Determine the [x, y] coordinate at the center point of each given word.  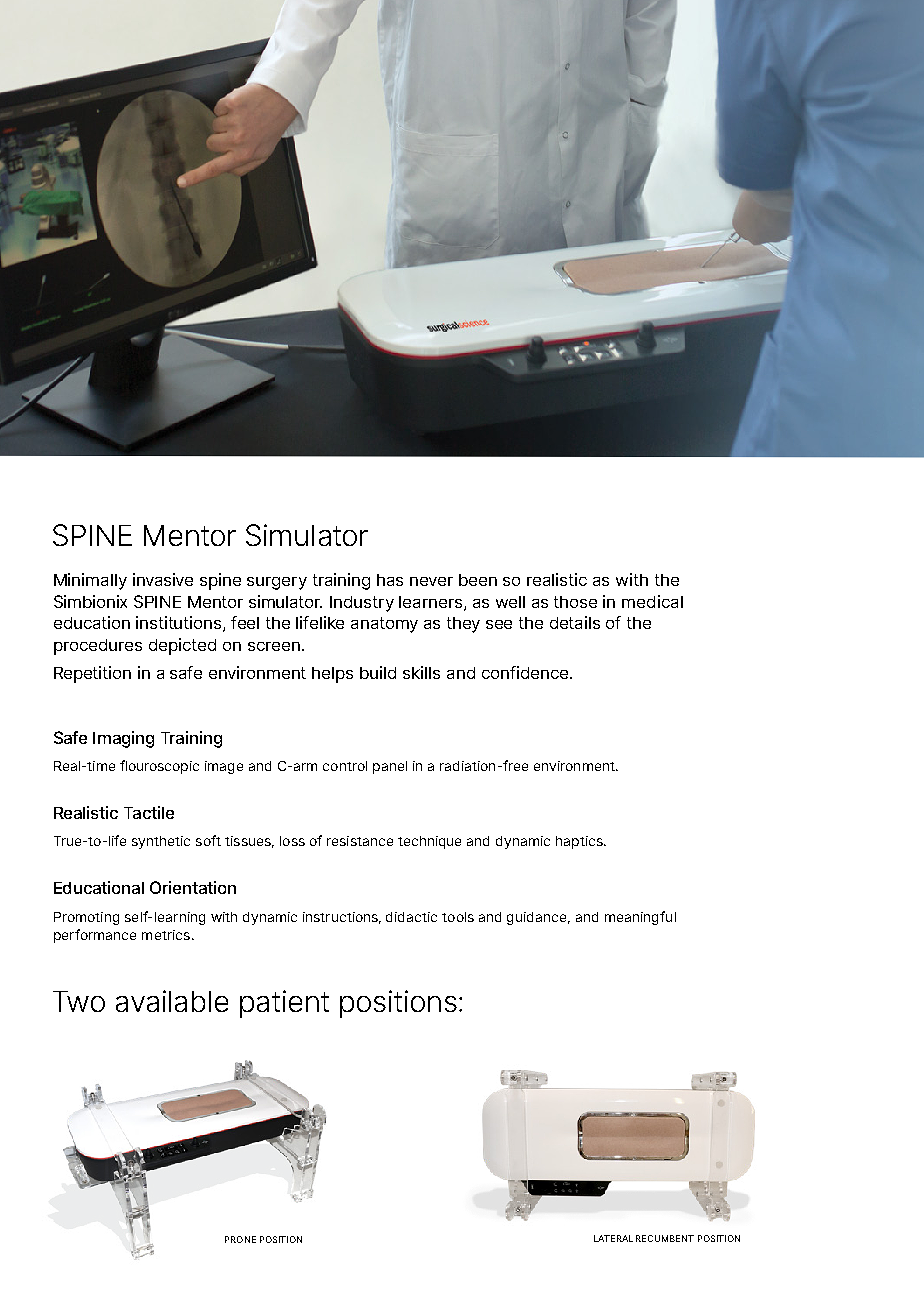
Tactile [149, 812]
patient [284, 1004]
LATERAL [613, 1238]
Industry [362, 604]
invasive [163, 579]
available [172, 1001]
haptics [580, 842]
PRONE [240, 1239]
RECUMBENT [665, 1238]
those [575, 602]
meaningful [640, 918]
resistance [360, 841]
